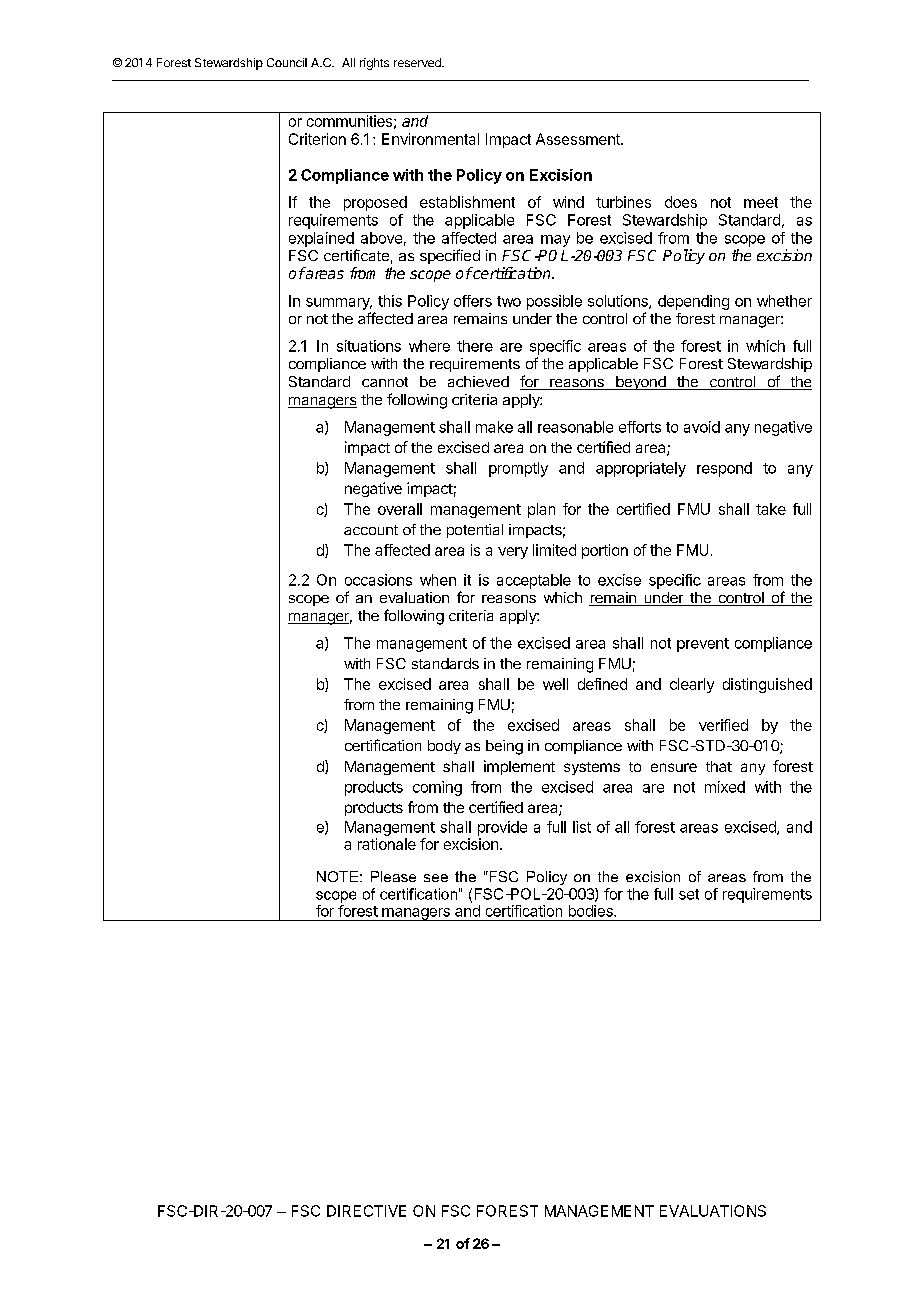 The width and height of the page is (924, 1308). I want to click on rights, so click(374, 64).
